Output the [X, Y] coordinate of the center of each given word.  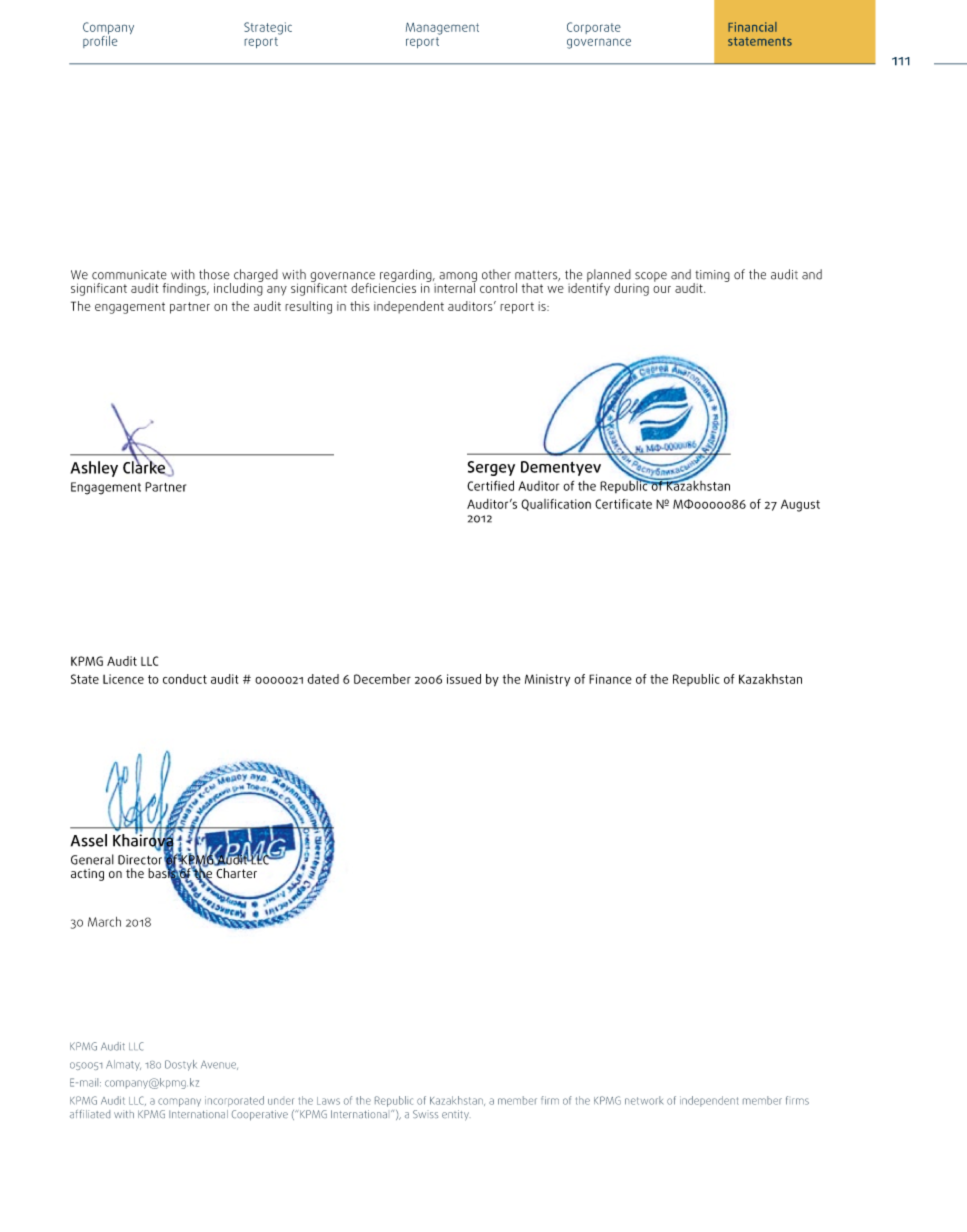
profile [100, 40]
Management [442, 28]
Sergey [491, 468]
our [662, 289]
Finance [610, 679]
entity [455, 1115]
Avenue [219, 1065]
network [644, 1100]
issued [464, 679]
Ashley [94, 469]
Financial [752, 27]
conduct [185, 679]
